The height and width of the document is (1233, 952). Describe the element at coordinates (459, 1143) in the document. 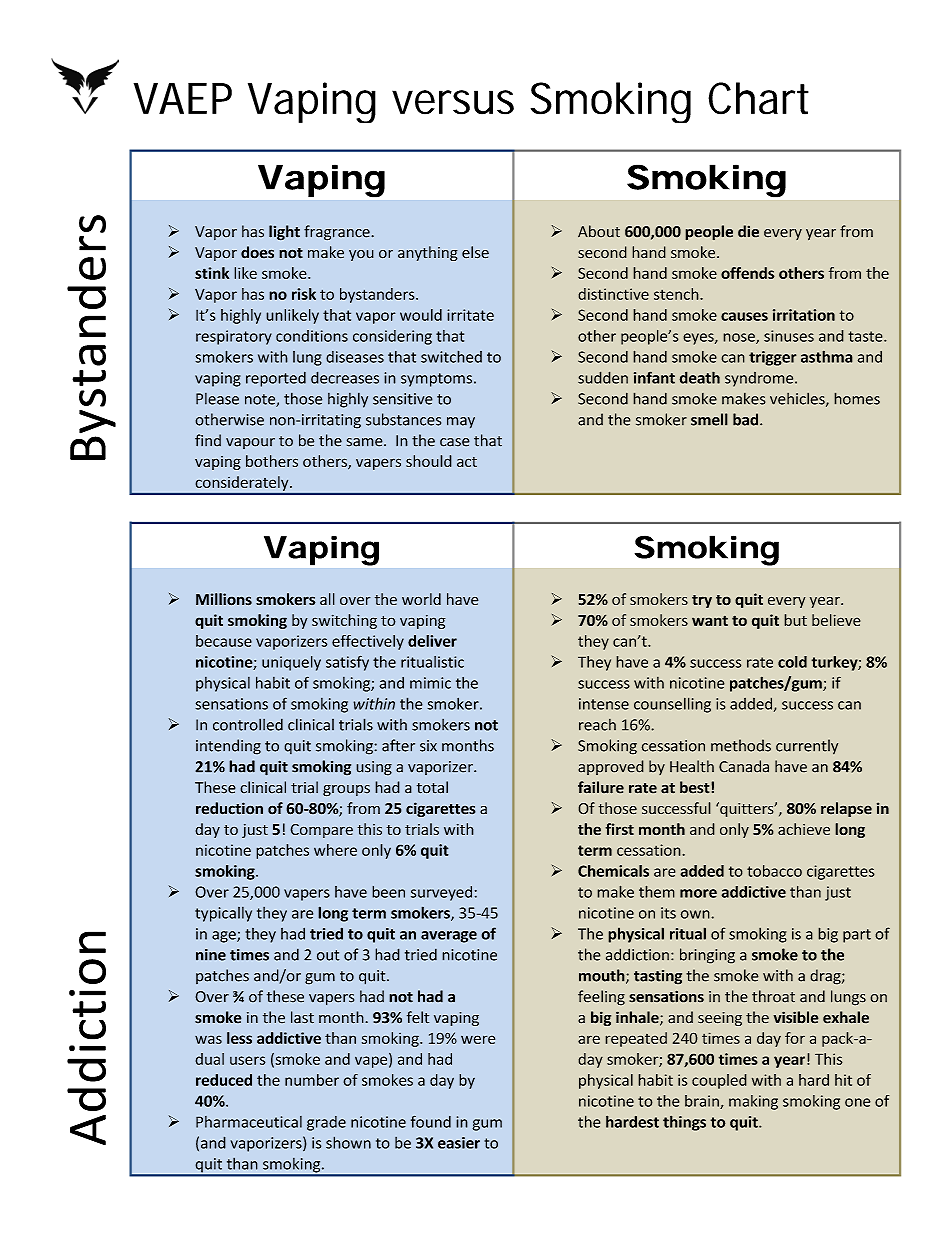

I see `easier` at that location.
